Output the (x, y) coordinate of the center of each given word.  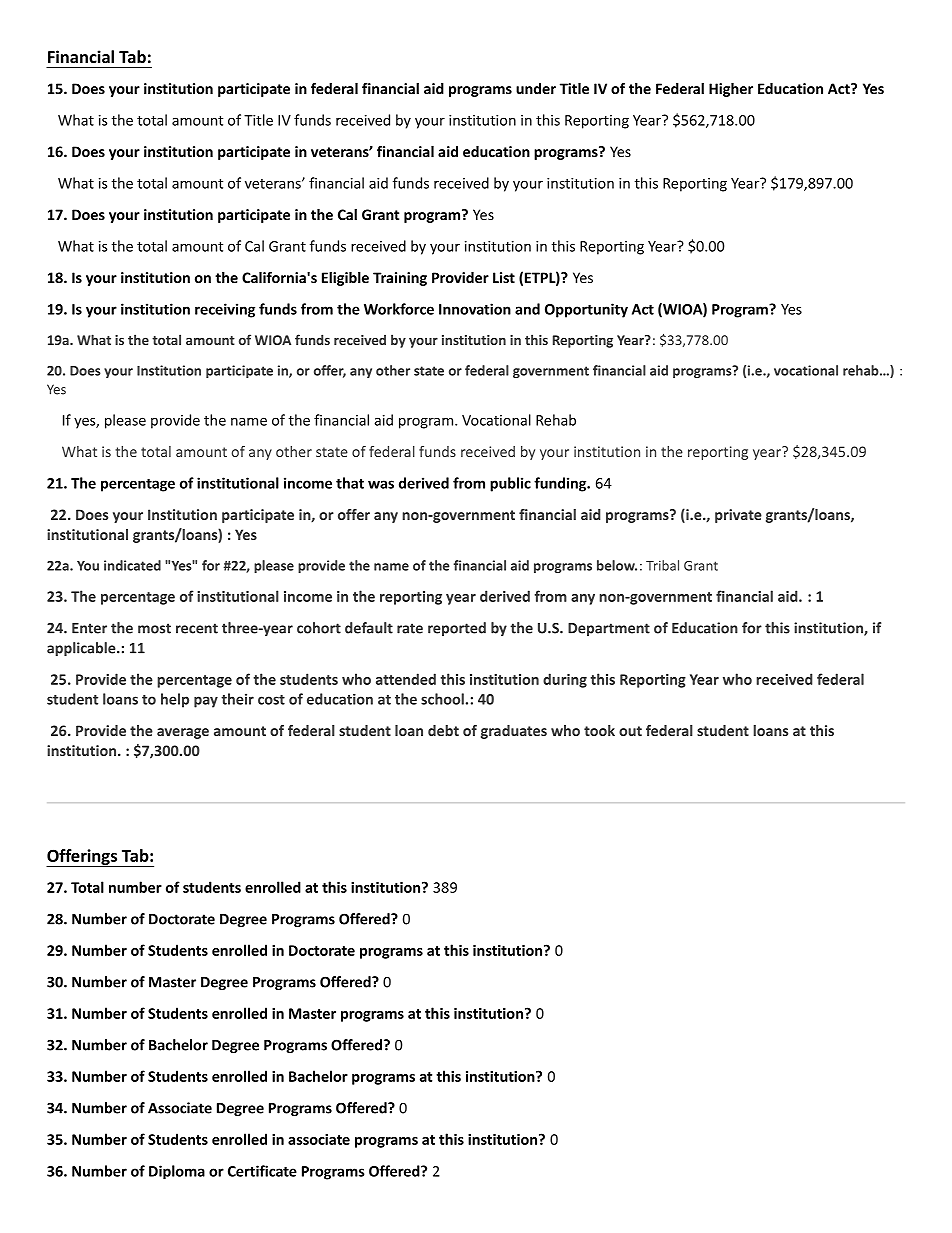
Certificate (262, 1171)
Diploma (177, 1172)
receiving (225, 310)
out (630, 731)
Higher (731, 90)
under (536, 88)
